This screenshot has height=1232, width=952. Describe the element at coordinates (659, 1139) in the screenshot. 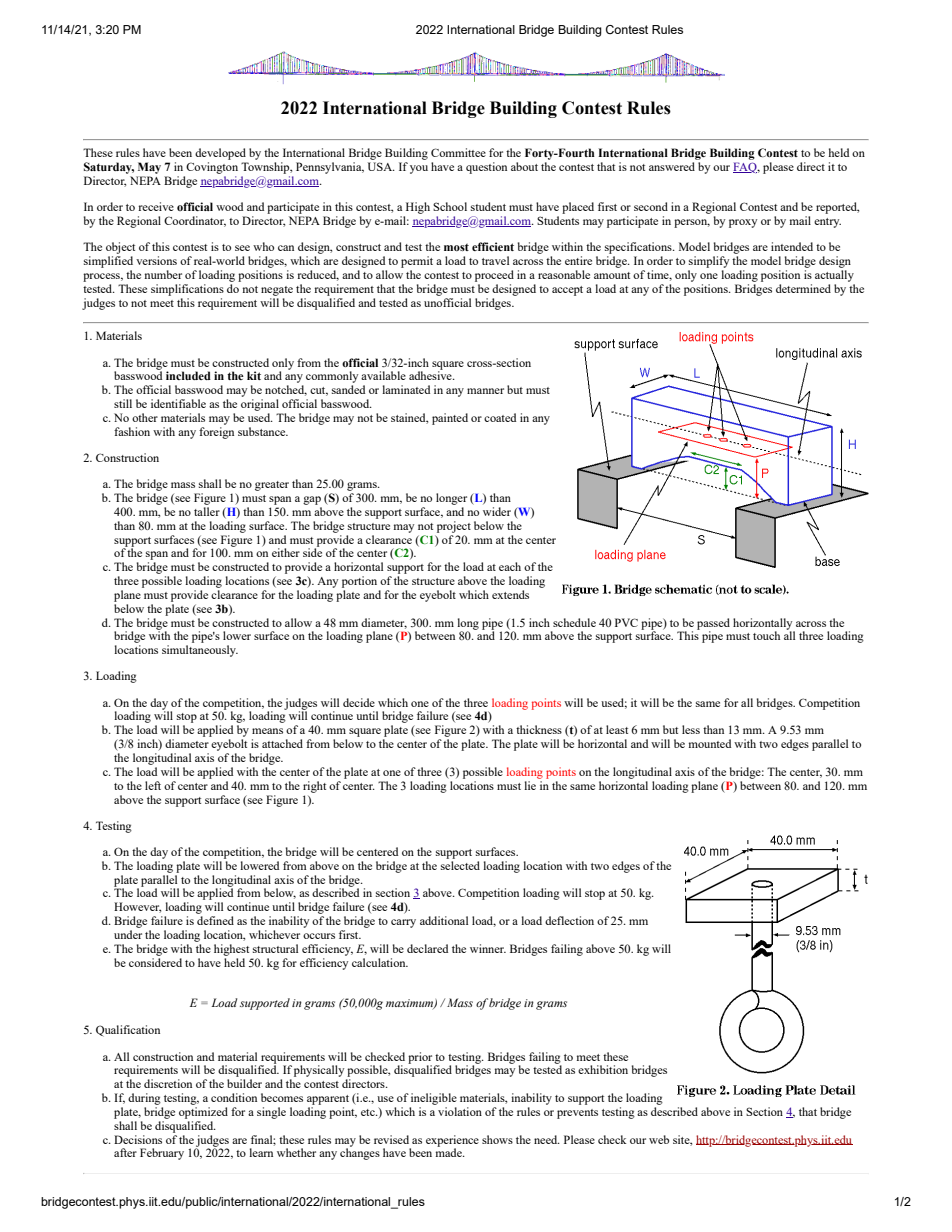

I see `web` at that location.
